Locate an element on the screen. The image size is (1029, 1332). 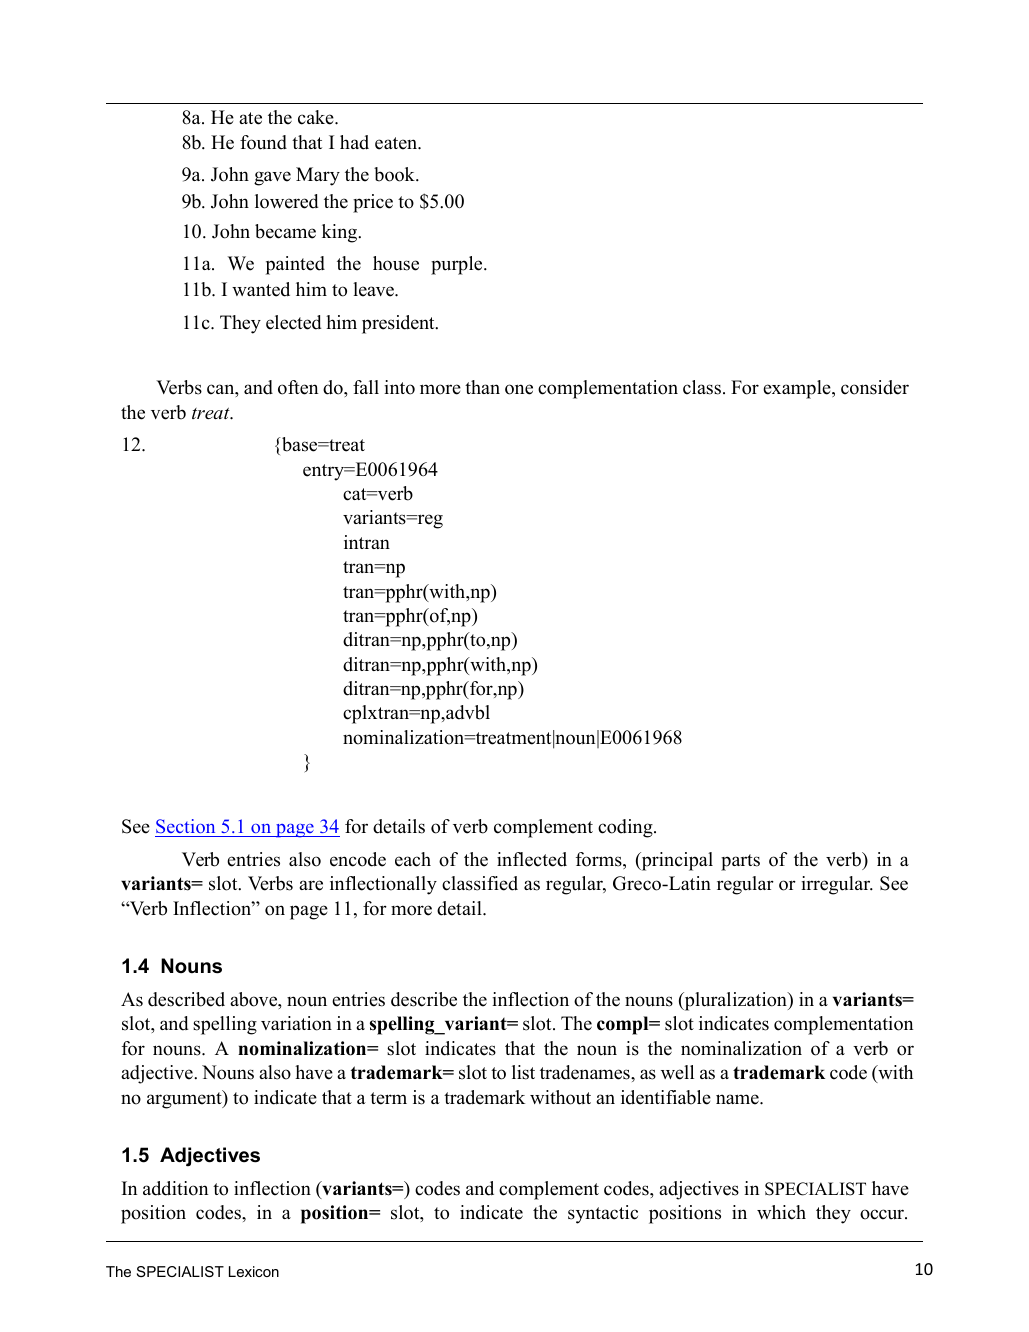
inflected is located at coordinates (532, 859).
